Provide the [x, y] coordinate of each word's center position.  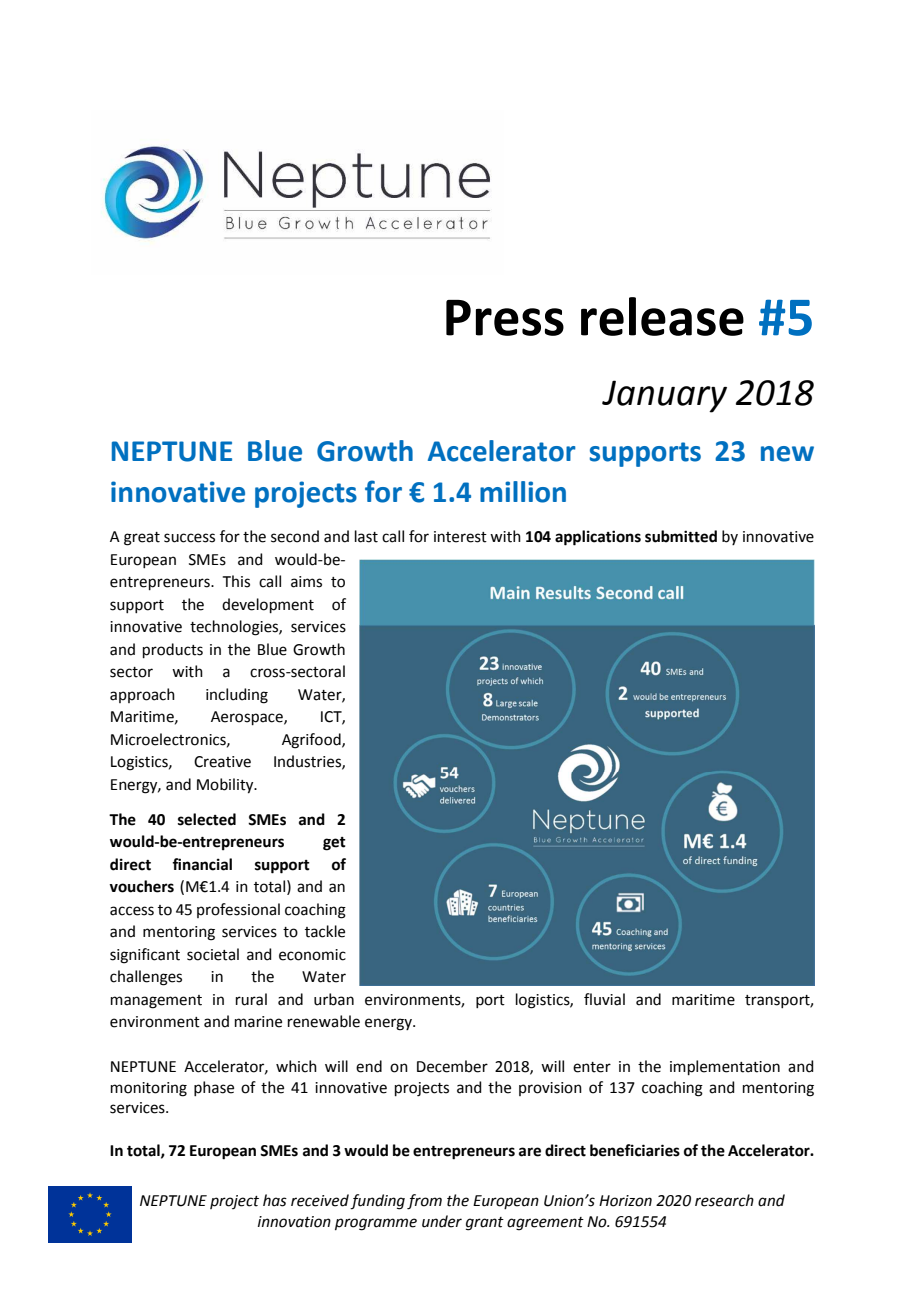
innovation [294, 1222]
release [662, 316]
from [424, 1202]
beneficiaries [635, 1150]
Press [505, 318]
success [189, 538]
